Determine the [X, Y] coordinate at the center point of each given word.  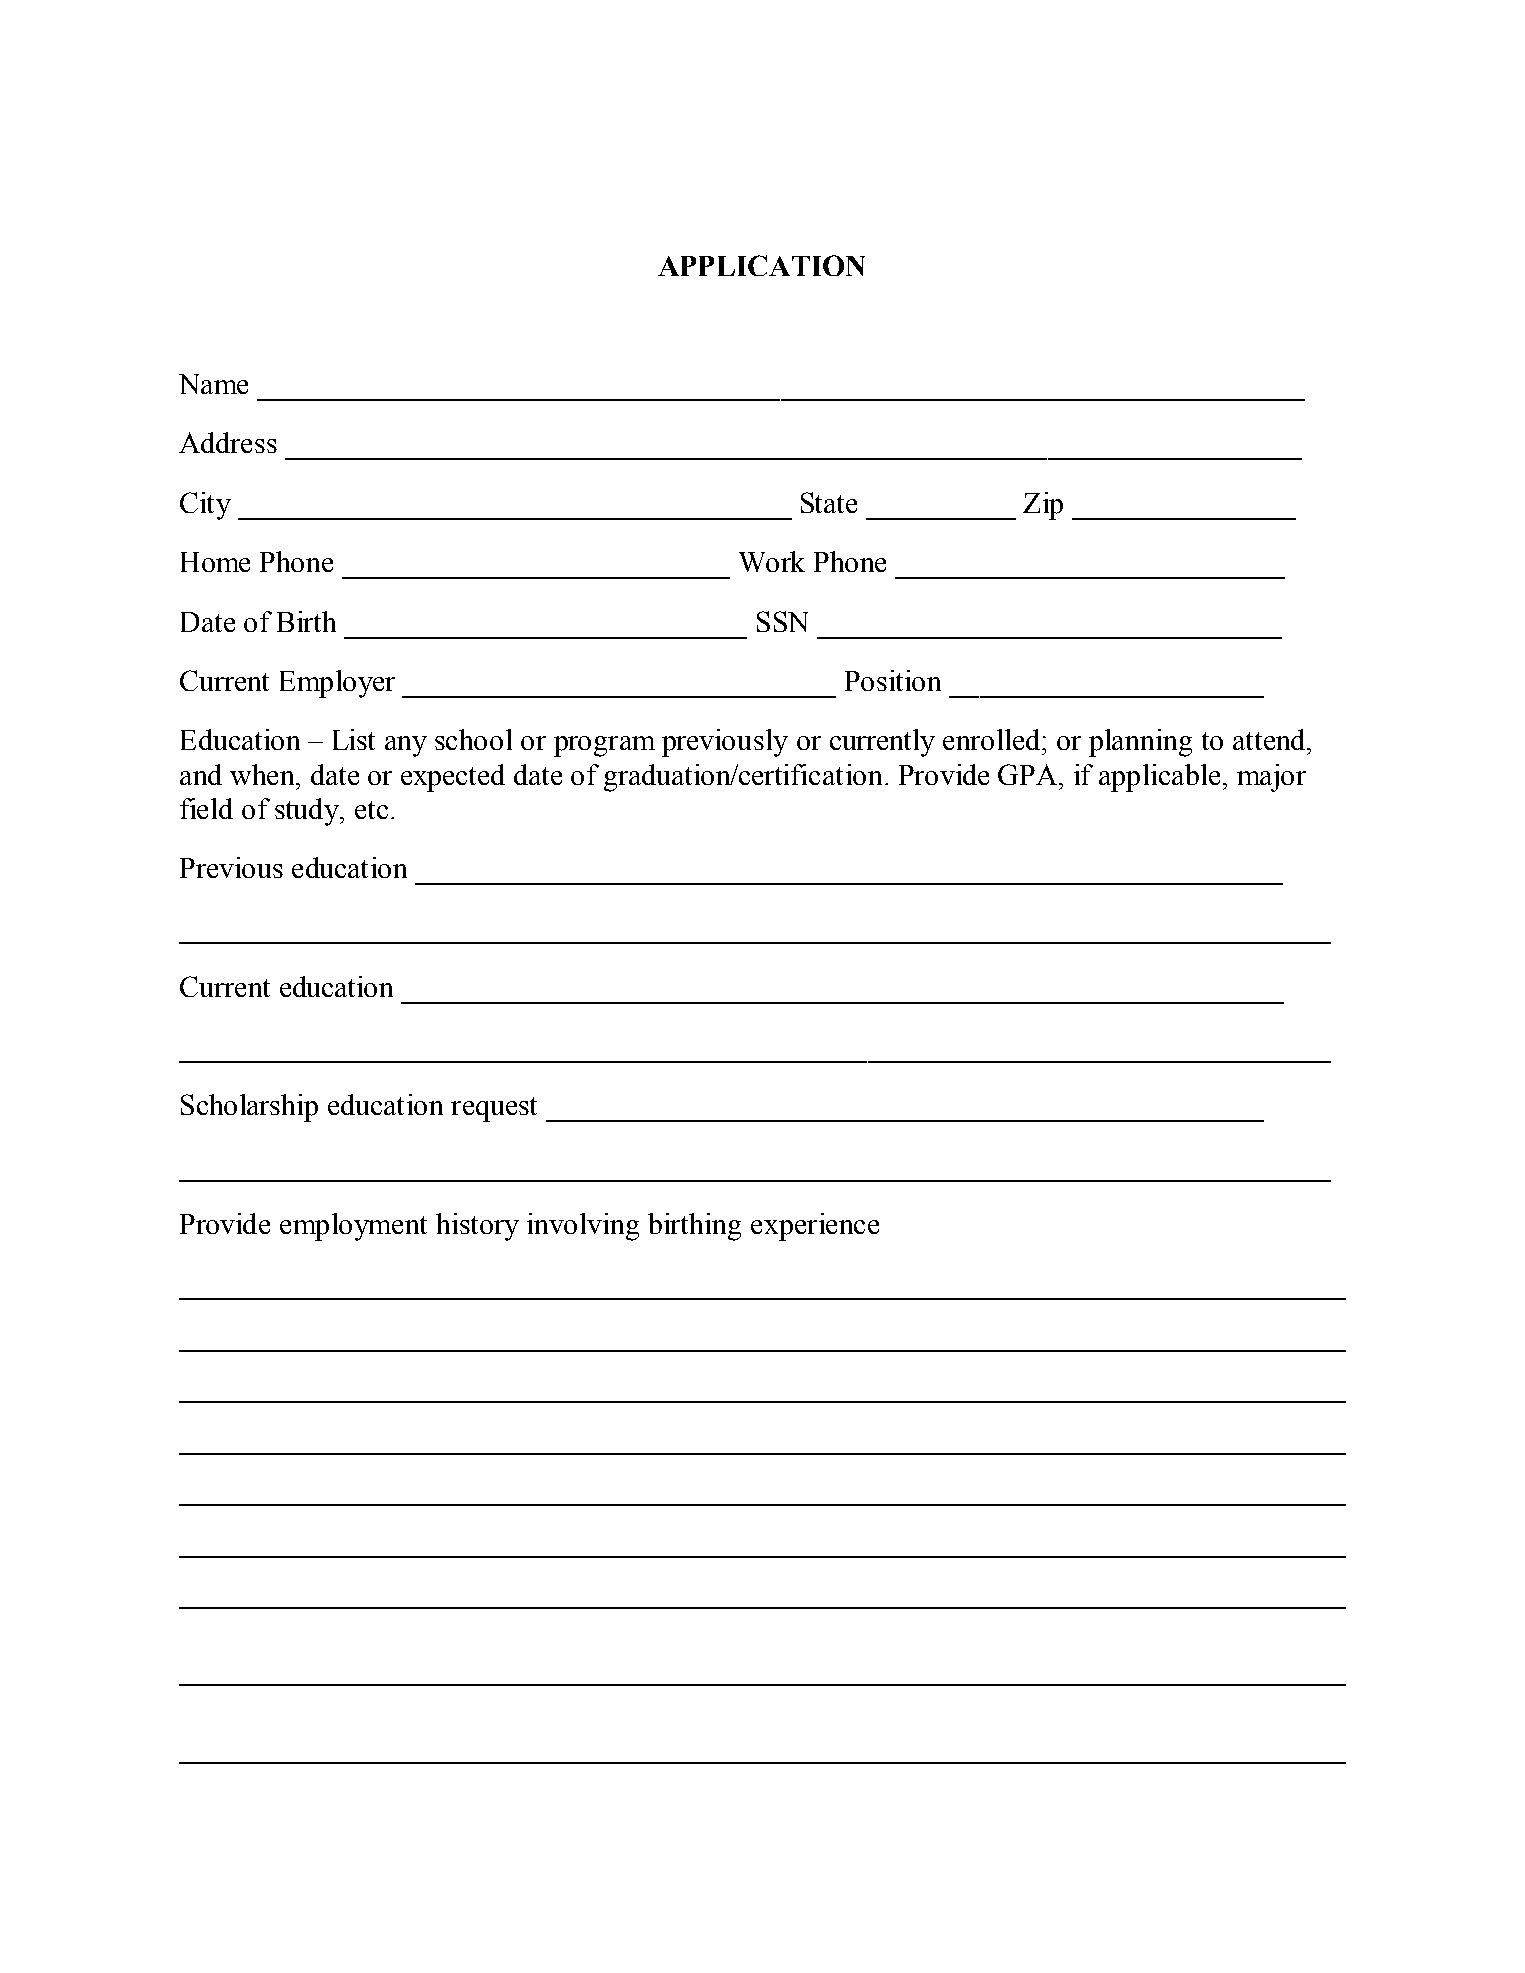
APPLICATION [761, 265]
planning [1140, 743]
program [604, 746]
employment [353, 1227]
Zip [1043, 506]
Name [213, 384]
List [354, 739]
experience [815, 1227]
